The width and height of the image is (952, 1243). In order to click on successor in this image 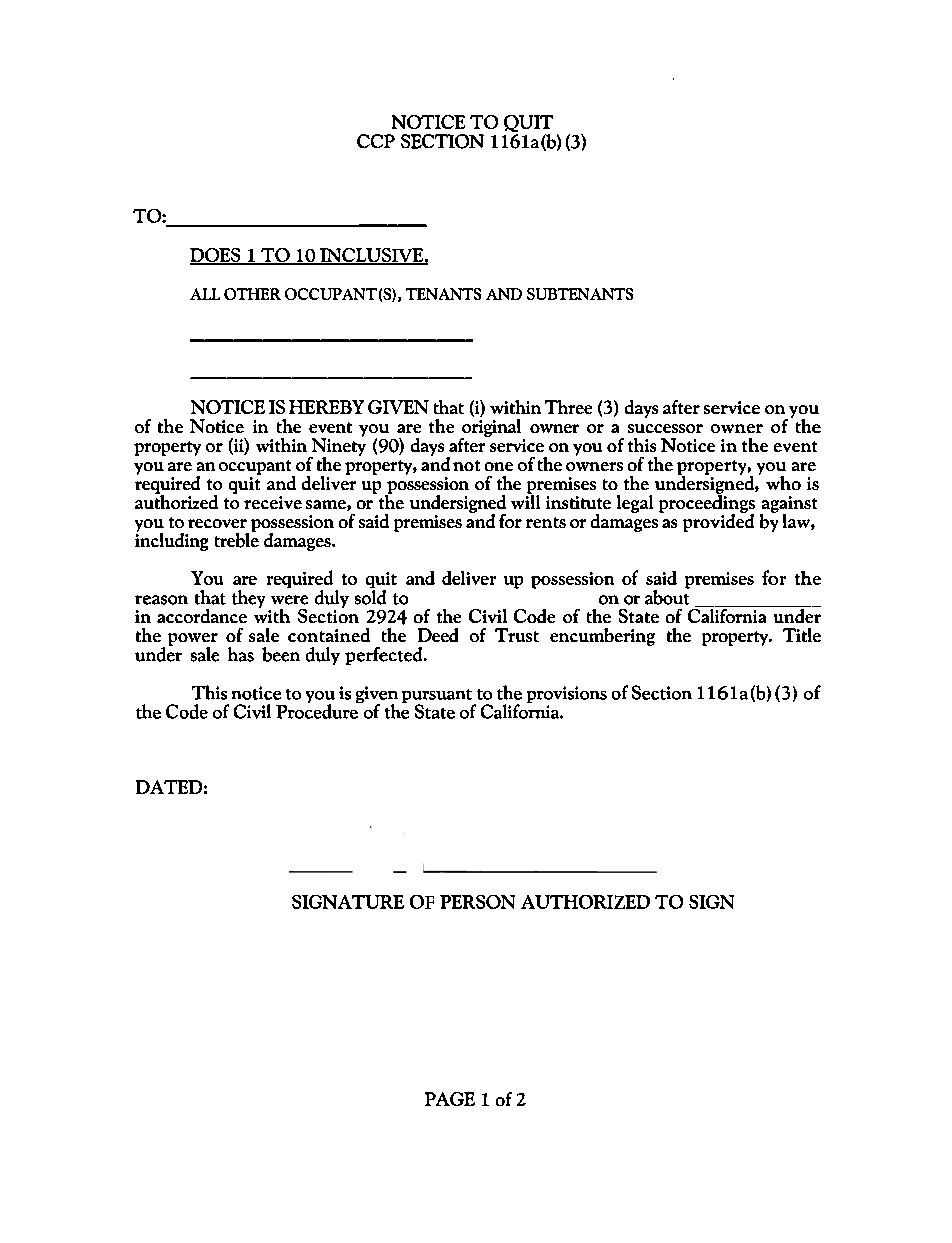, I will do `click(665, 428)`.
